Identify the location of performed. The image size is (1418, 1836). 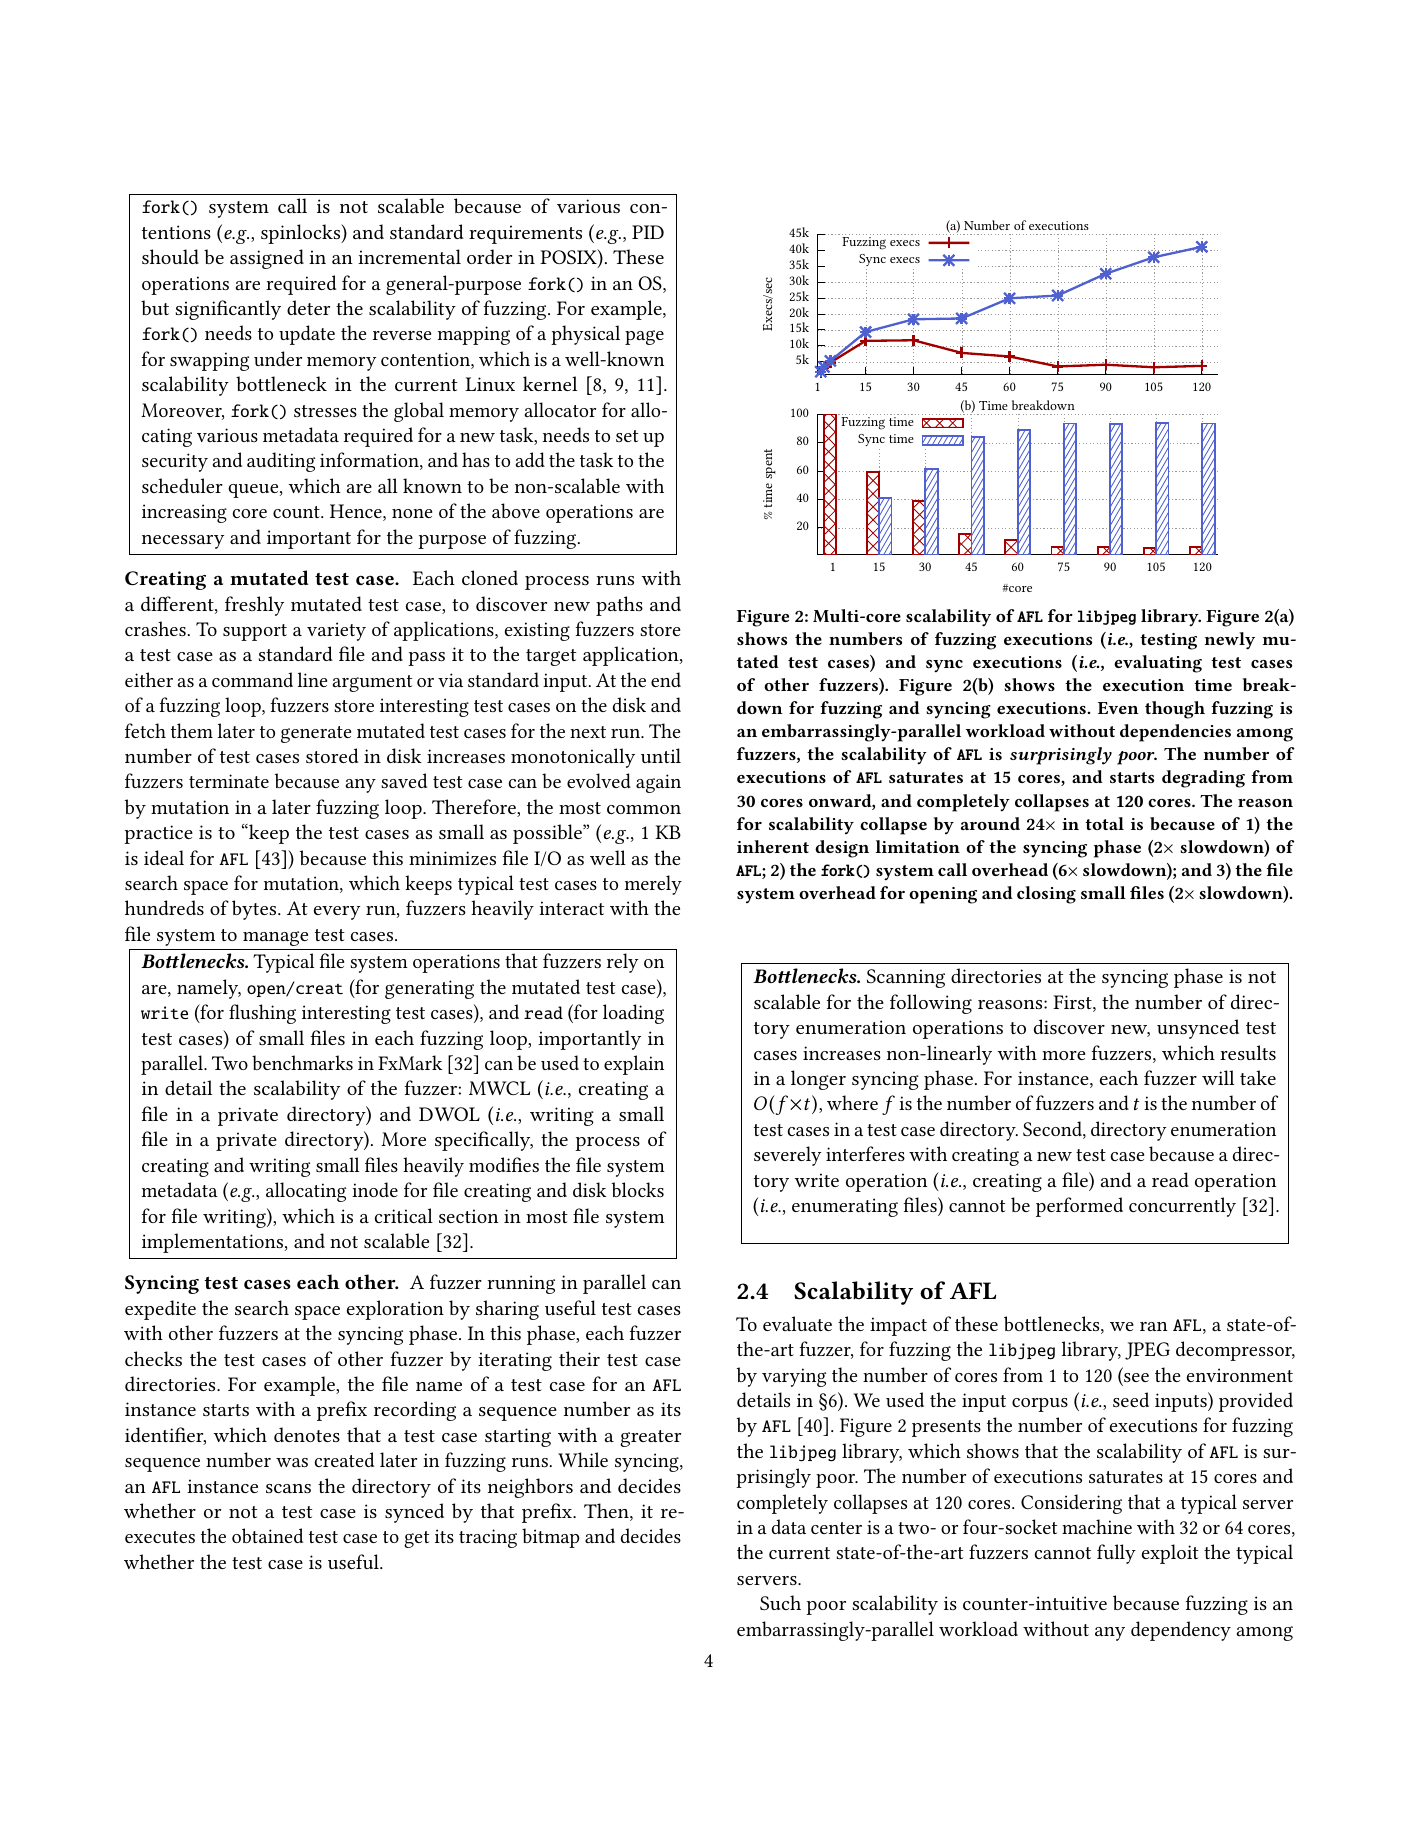
(1079, 1207).
